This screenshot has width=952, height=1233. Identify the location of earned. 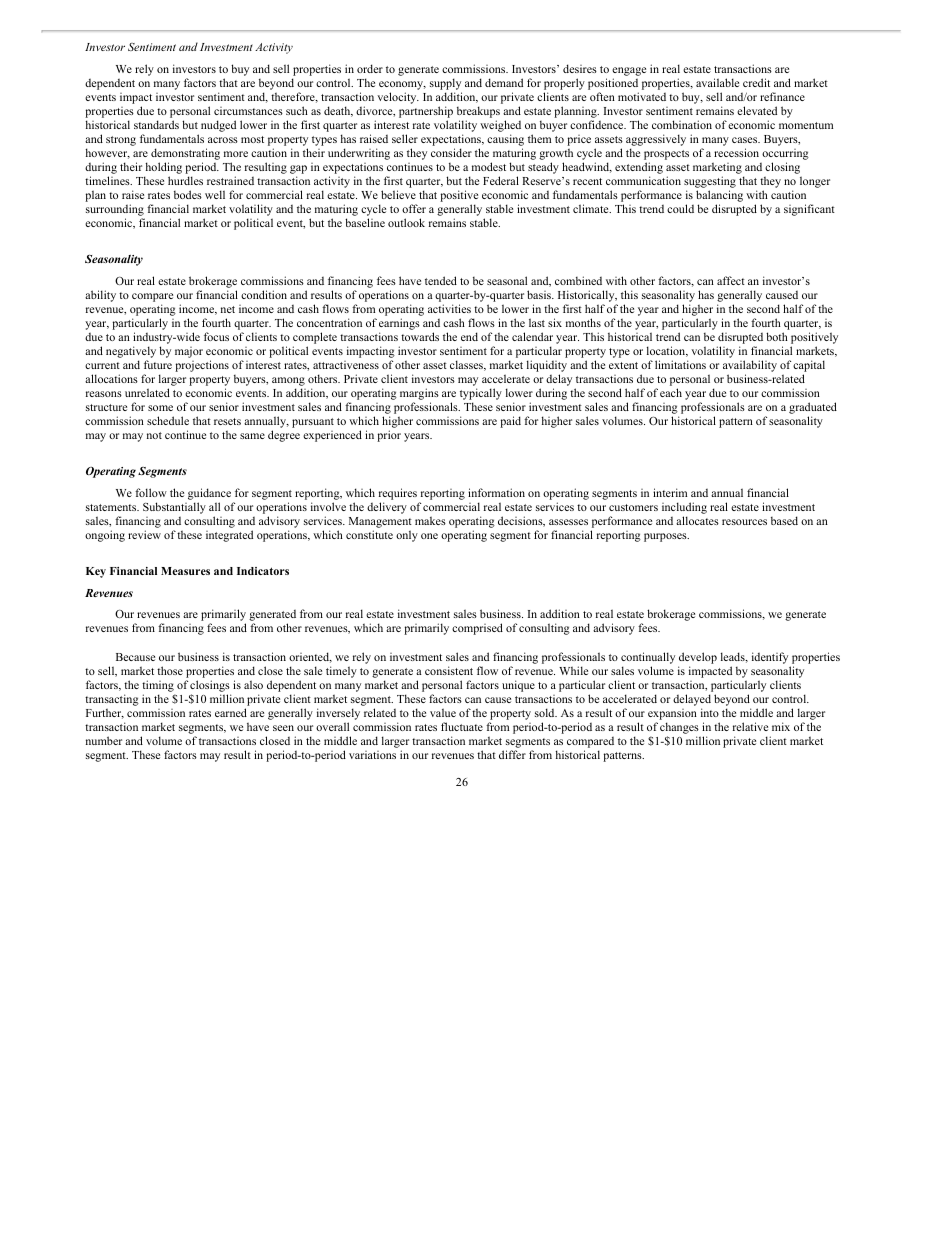
(231, 712).
